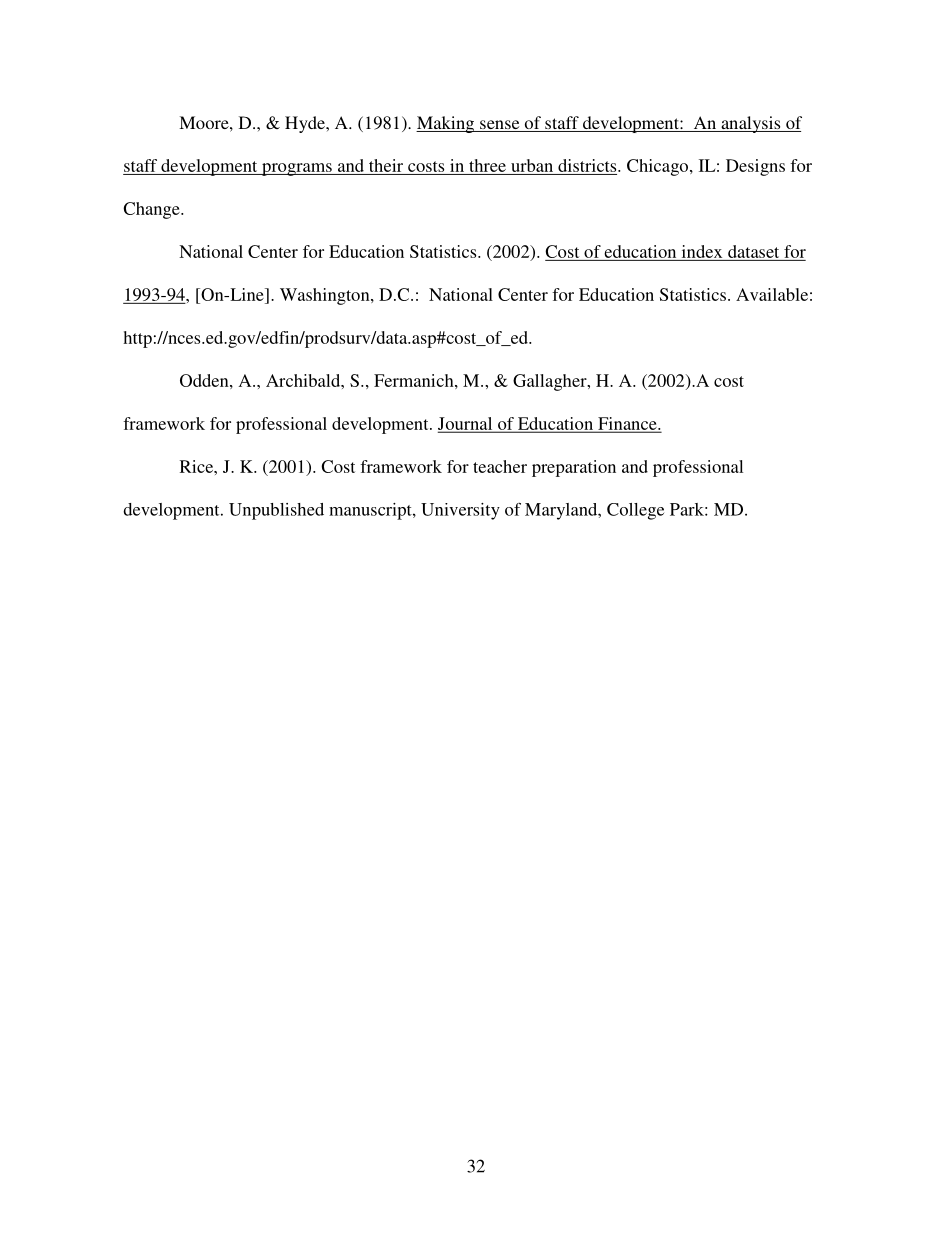 The image size is (952, 1233). I want to click on Making, so click(446, 124).
